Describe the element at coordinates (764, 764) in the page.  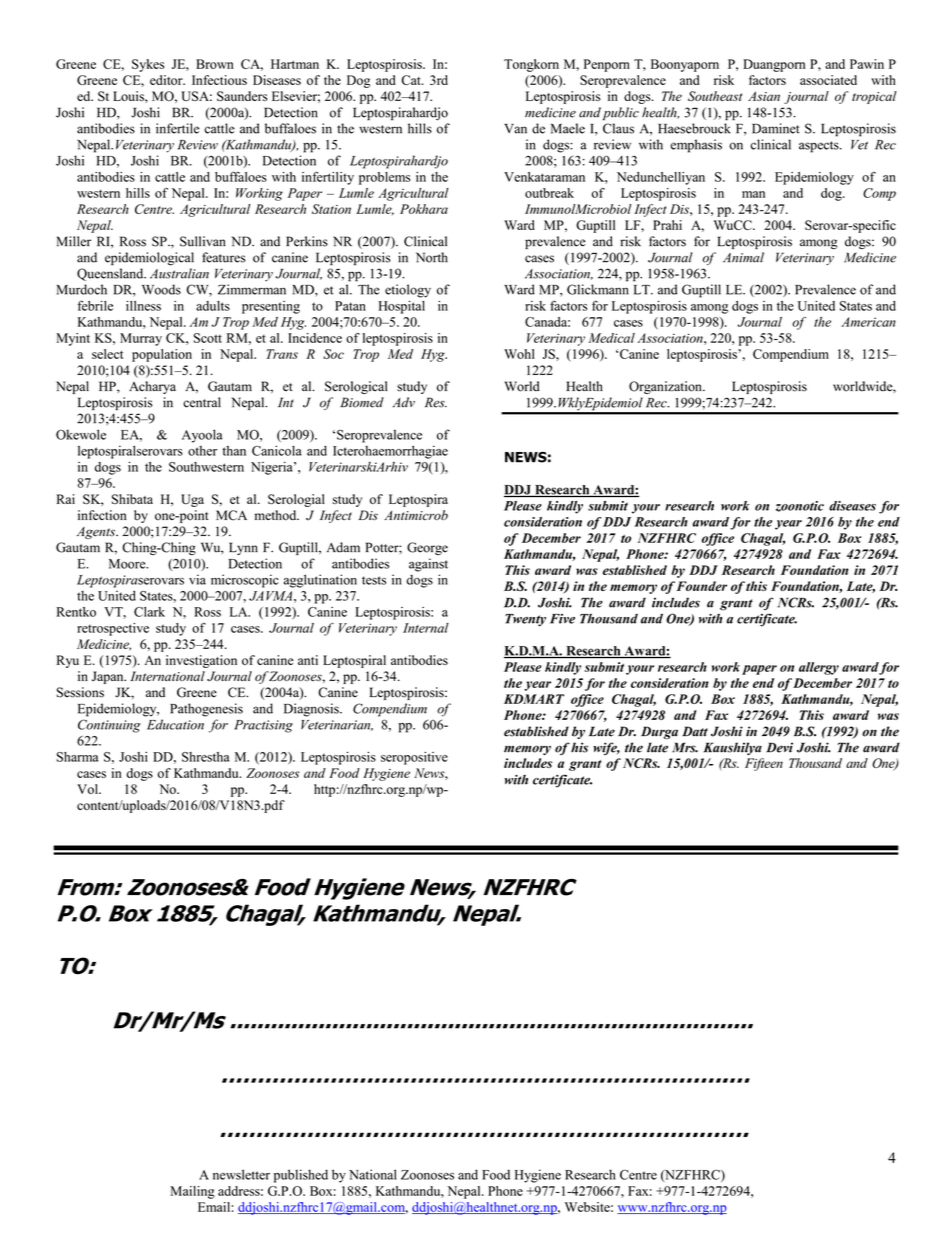
I see `Fifteen` at that location.
